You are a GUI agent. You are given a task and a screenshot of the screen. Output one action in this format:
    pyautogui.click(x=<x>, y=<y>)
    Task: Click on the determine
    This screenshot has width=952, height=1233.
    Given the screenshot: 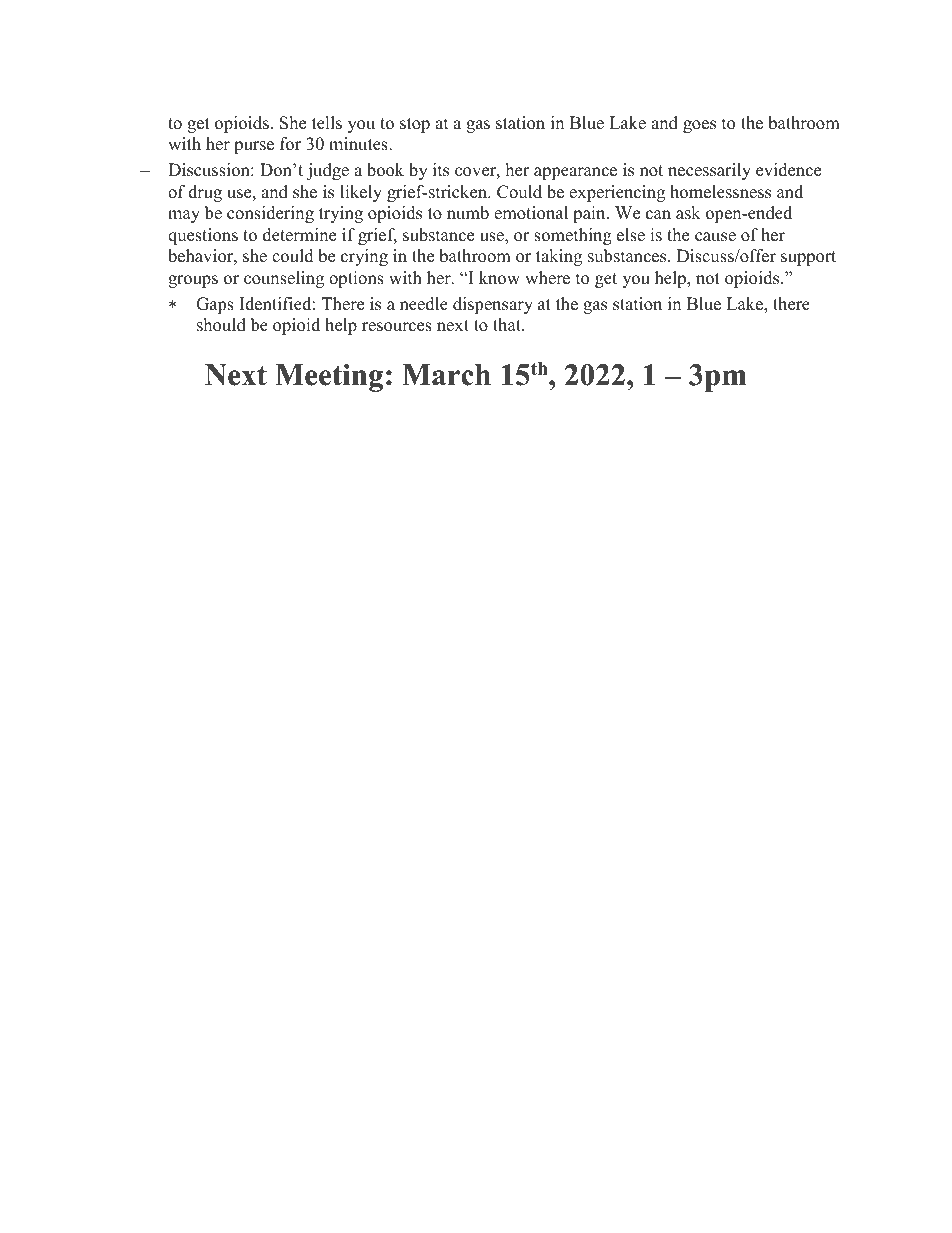 What is the action you would take?
    pyautogui.click(x=299, y=235)
